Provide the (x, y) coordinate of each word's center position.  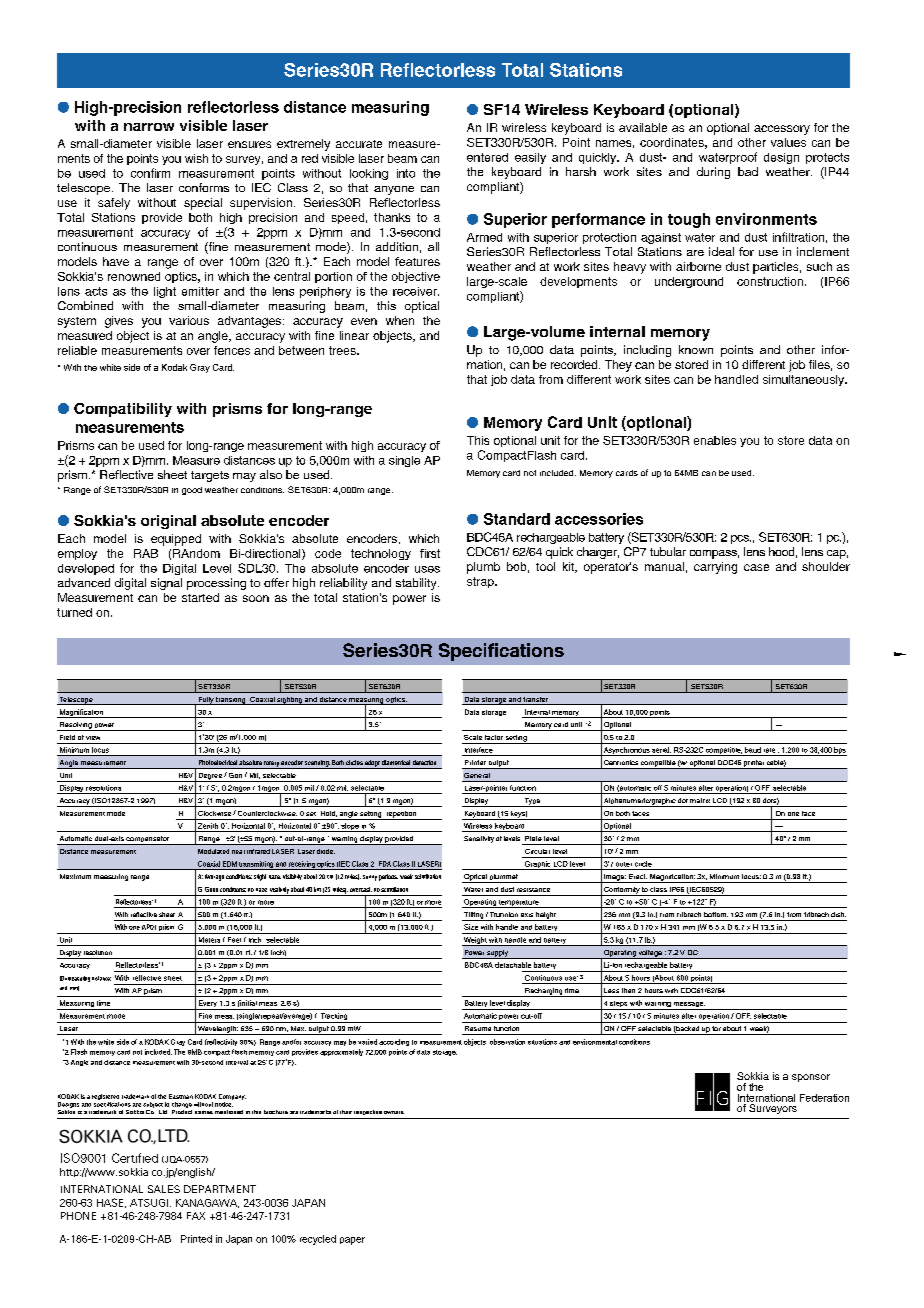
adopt (372, 764)
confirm (150, 173)
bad (748, 171)
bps (840, 751)
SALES (164, 1189)
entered (487, 157)
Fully (205, 701)
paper (352, 1241)
